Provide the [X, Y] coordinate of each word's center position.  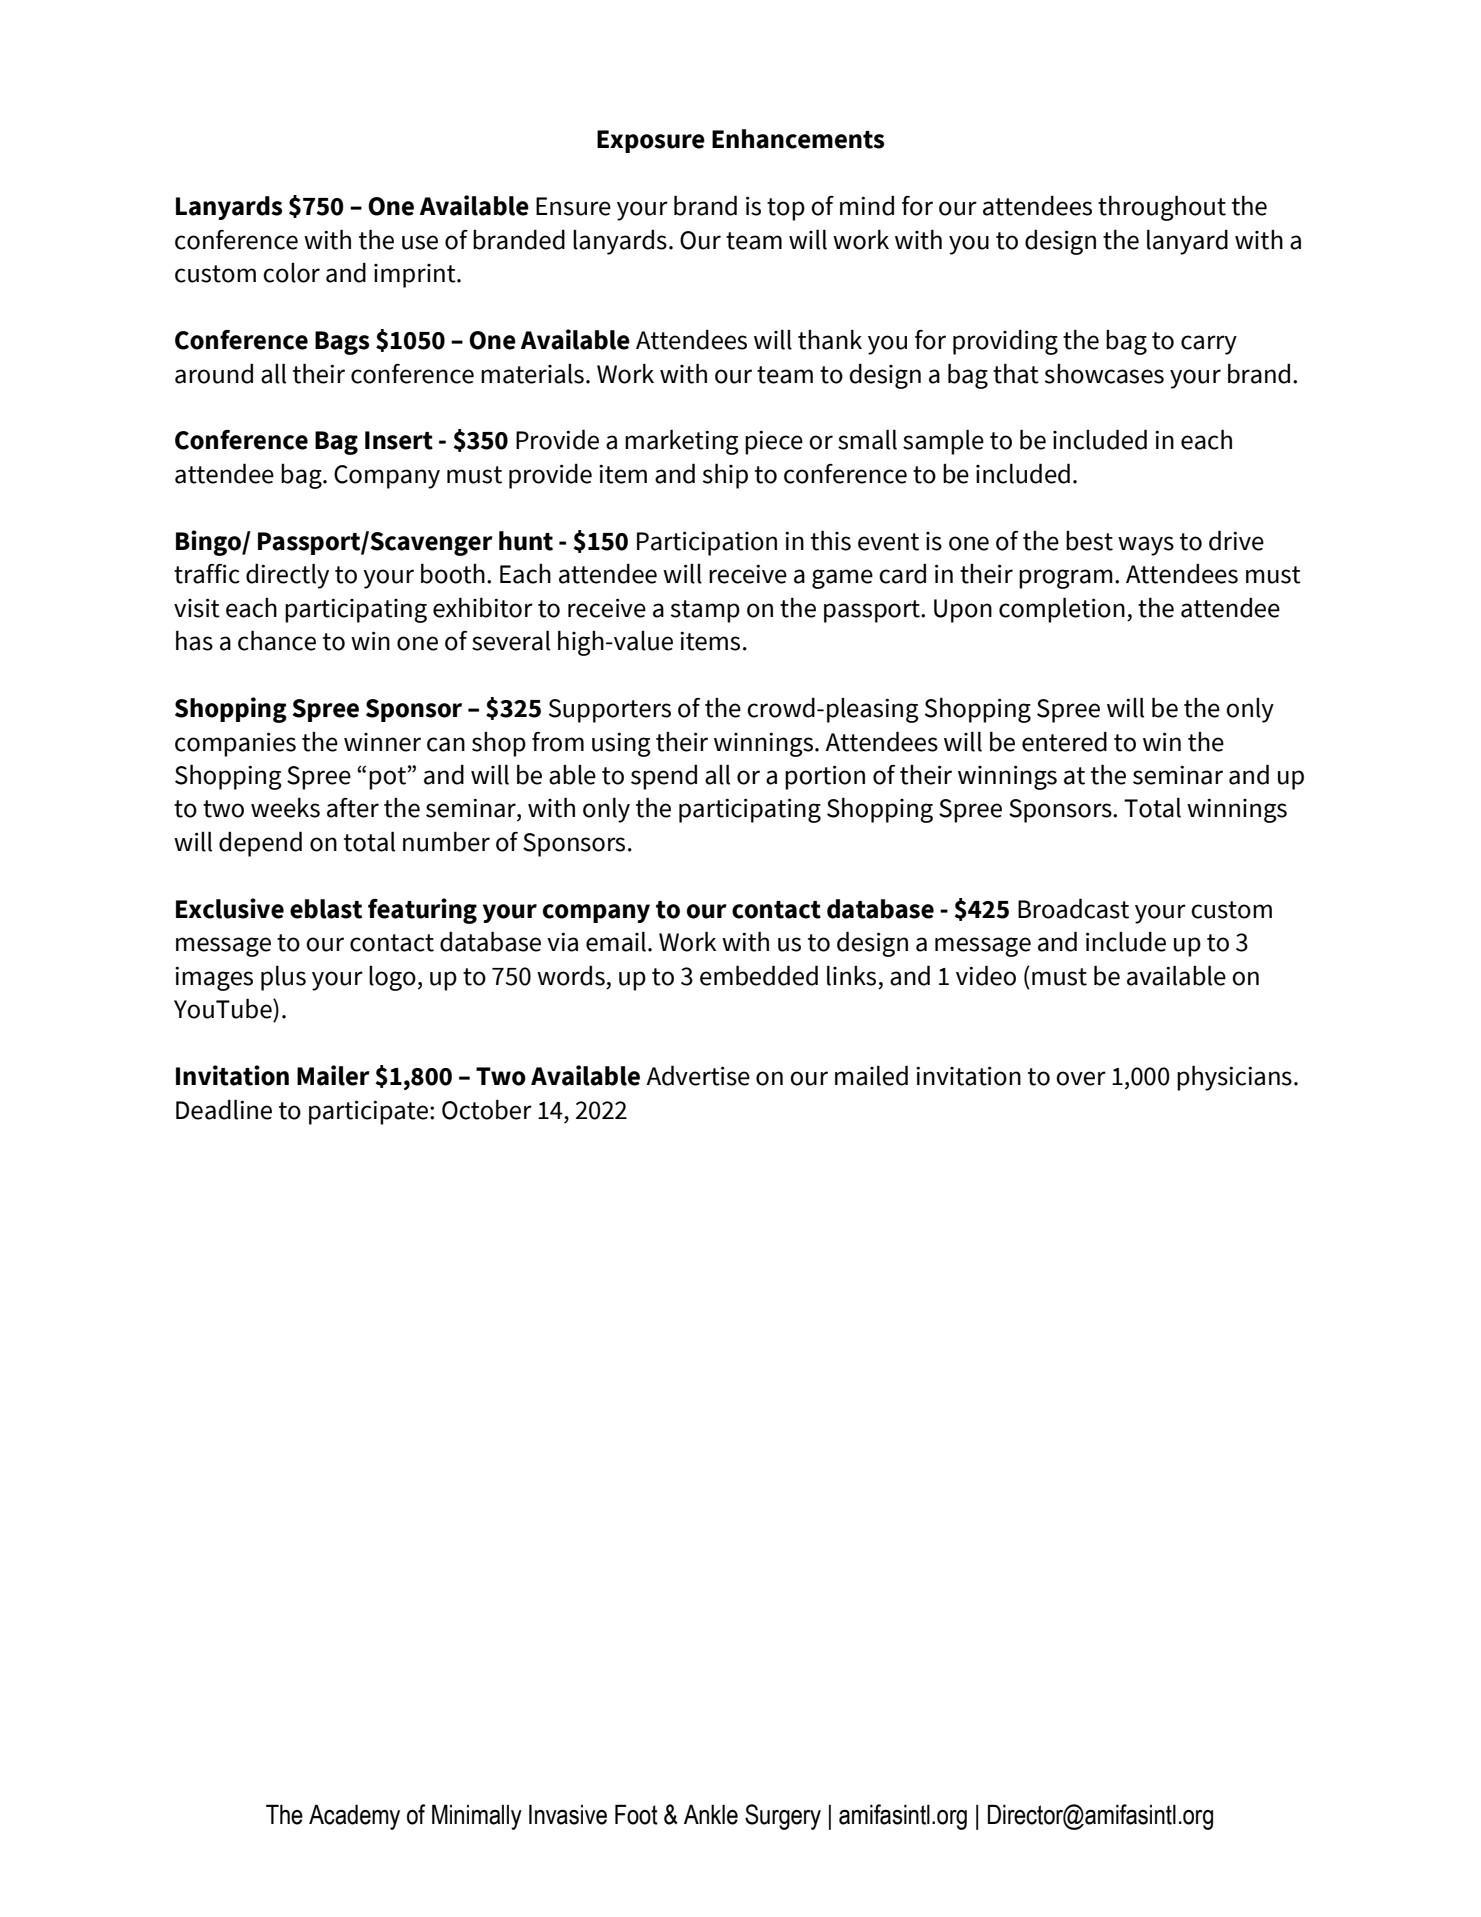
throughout [1162, 208]
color [291, 273]
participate [368, 1112]
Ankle [711, 1814]
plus [283, 978]
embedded [759, 975]
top [786, 209]
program [1066, 579]
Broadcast [1073, 908]
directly [287, 576]
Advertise [698, 1075]
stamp [705, 611]
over [1081, 1078]
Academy [354, 1817]
